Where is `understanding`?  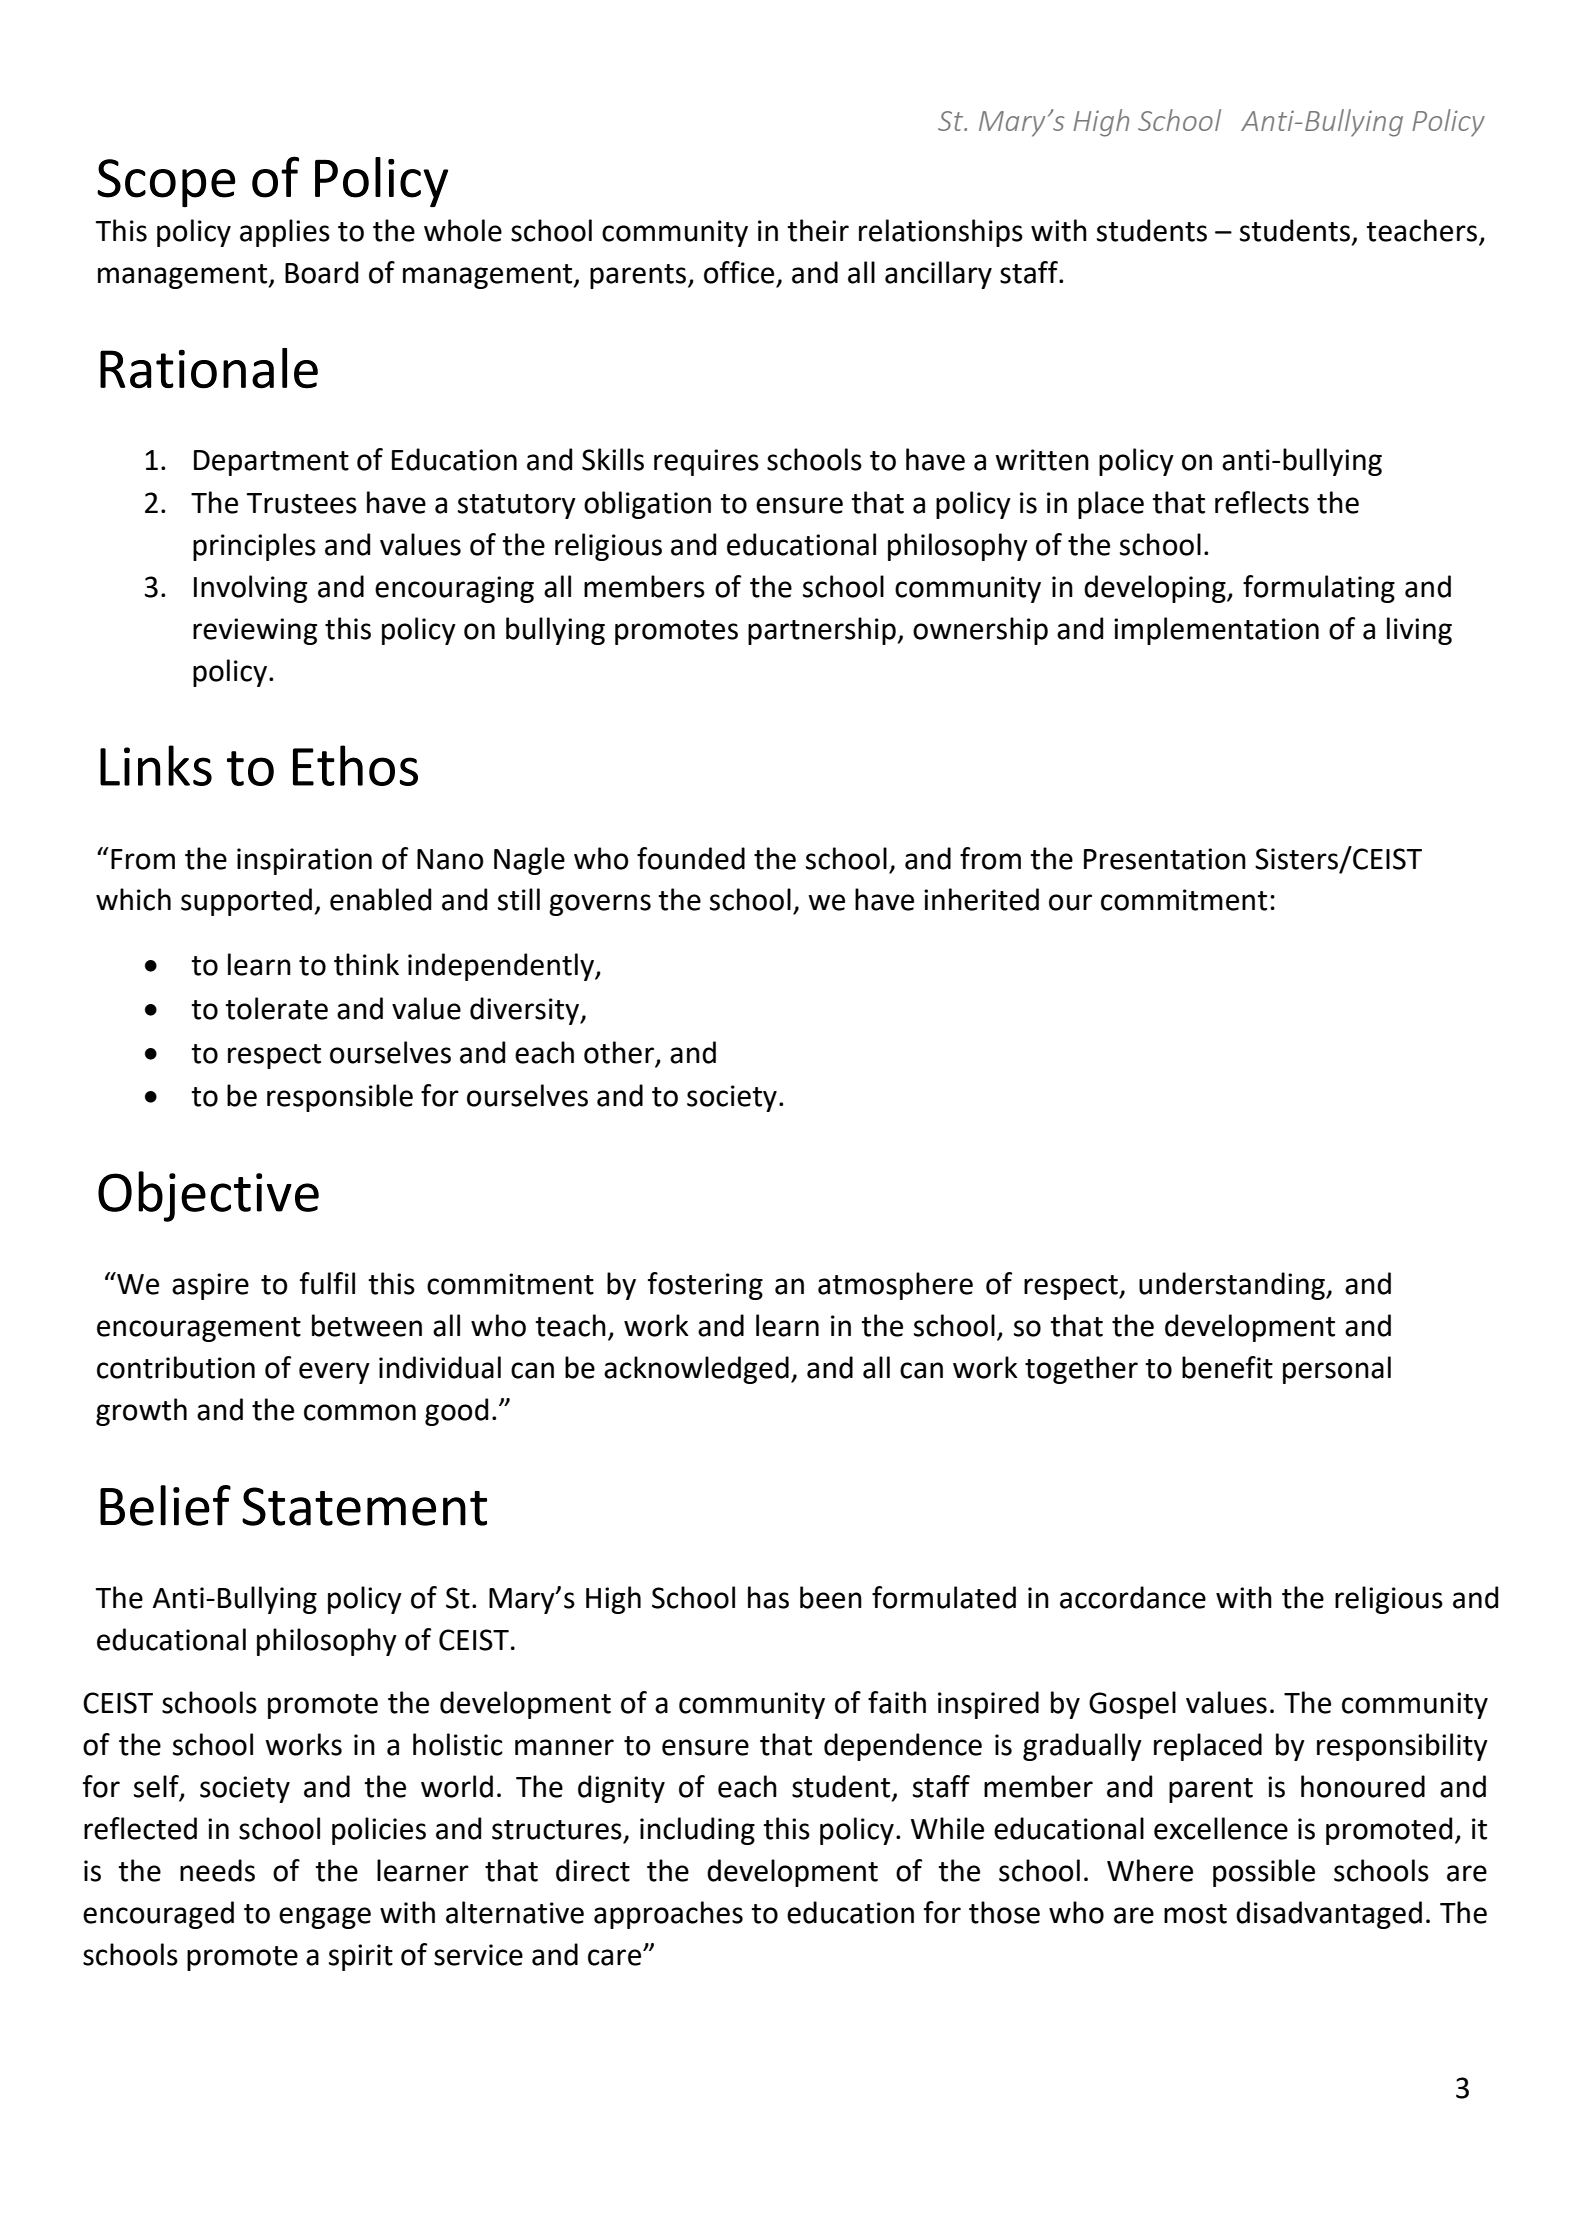
understanding is located at coordinates (1233, 1286).
